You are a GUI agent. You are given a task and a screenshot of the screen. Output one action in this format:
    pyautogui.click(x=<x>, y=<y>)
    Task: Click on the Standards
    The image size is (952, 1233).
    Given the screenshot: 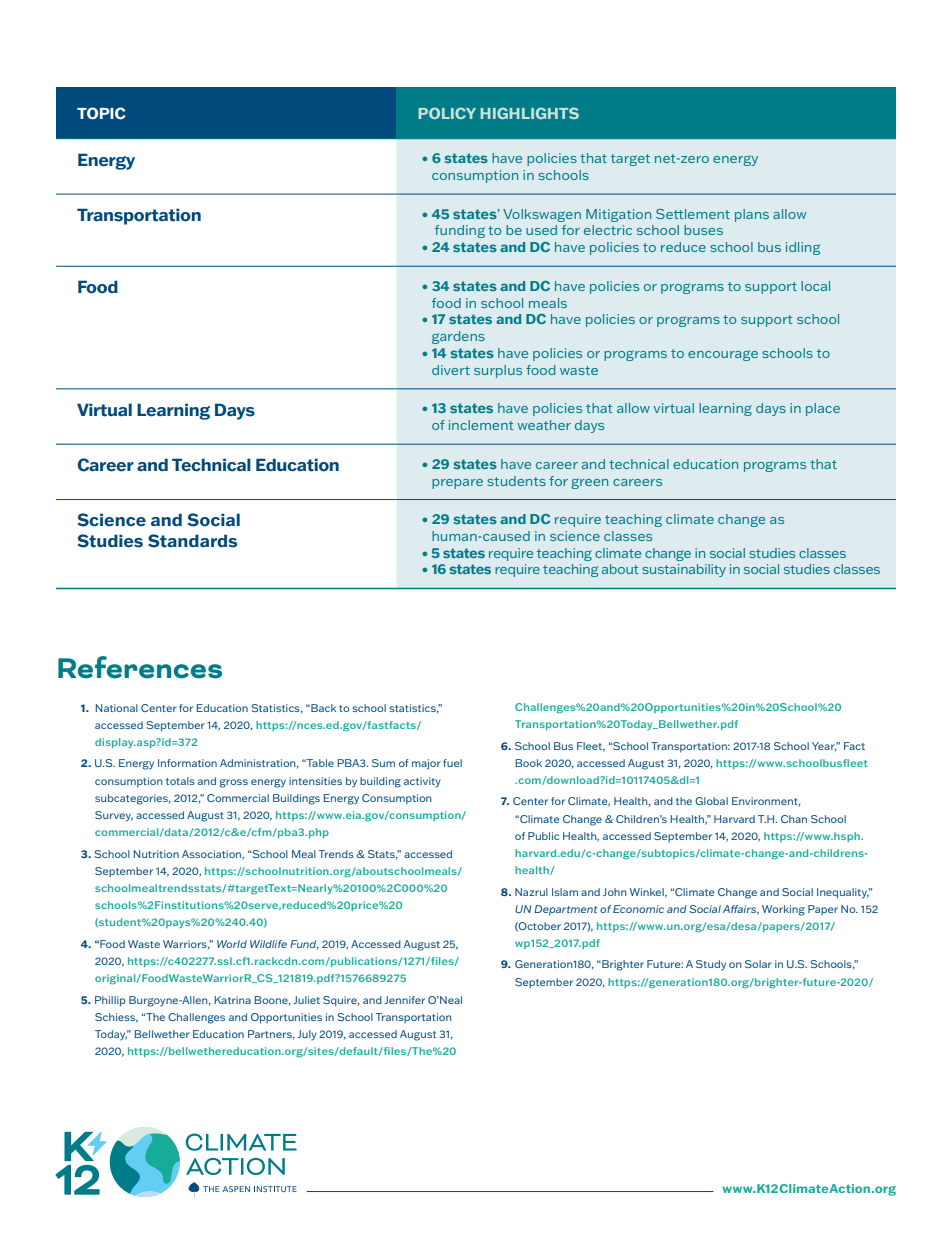 What is the action you would take?
    pyautogui.click(x=192, y=541)
